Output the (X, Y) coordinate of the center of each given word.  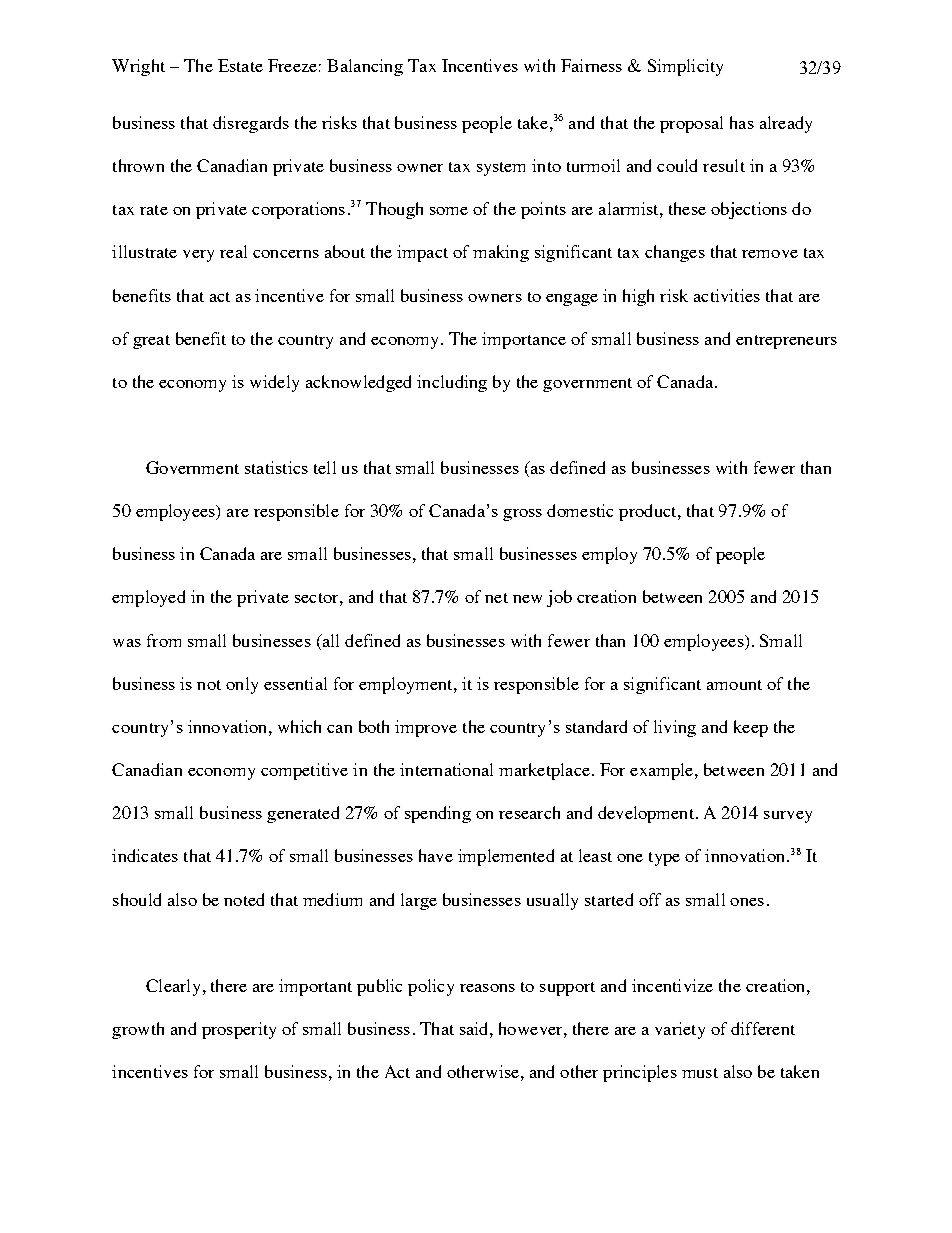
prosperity (239, 1030)
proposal (691, 124)
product (649, 512)
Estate (240, 65)
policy (431, 987)
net (496, 598)
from (164, 640)
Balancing (365, 67)
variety (680, 1030)
